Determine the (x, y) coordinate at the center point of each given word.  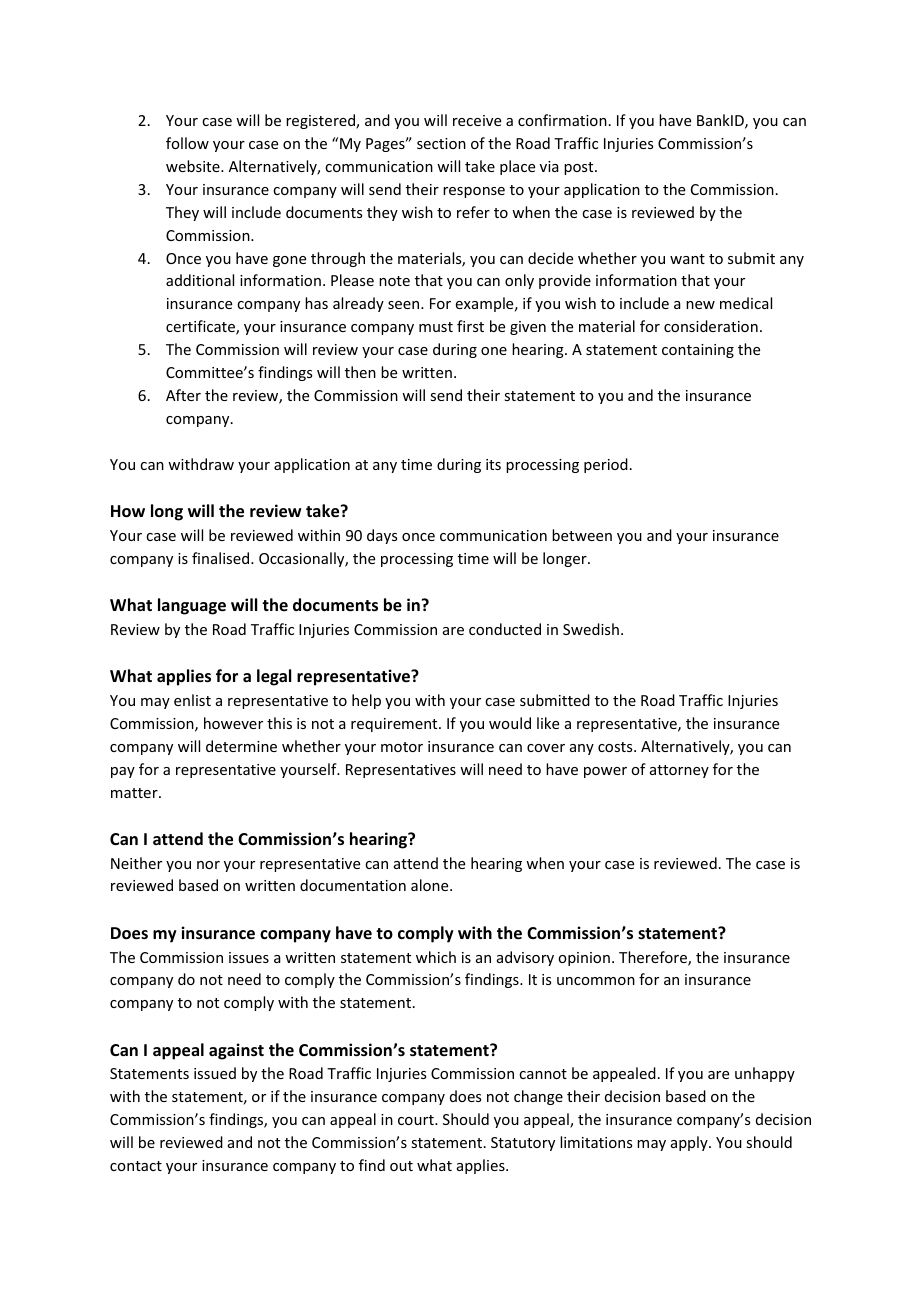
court (417, 1120)
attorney (679, 771)
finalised (222, 558)
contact (136, 1166)
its (493, 464)
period (606, 465)
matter (135, 793)
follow (187, 143)
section (441, 143)
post (580, 168)
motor (402, 747)
